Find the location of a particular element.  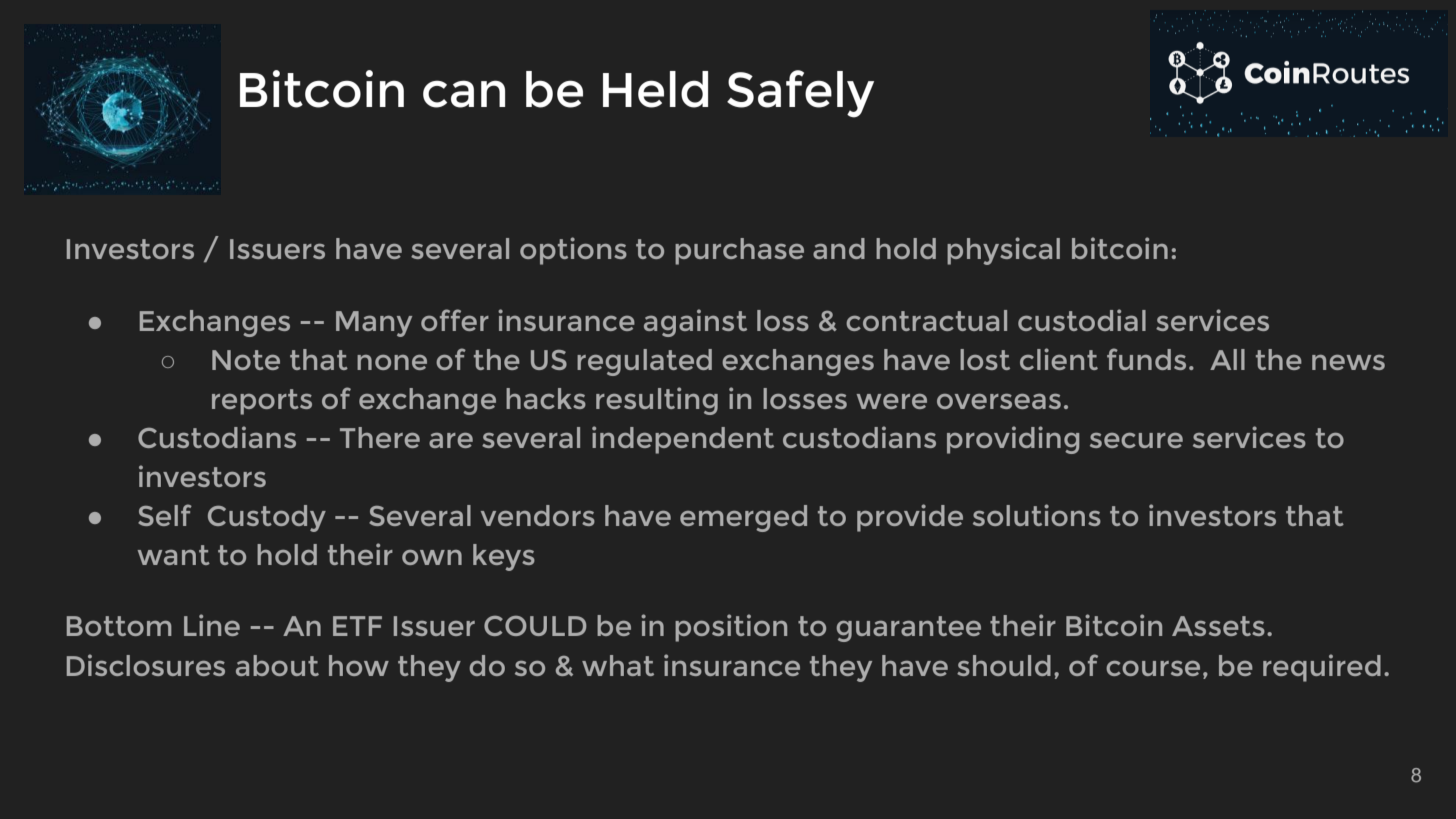

regulated is located at coordinates (644, 362).
